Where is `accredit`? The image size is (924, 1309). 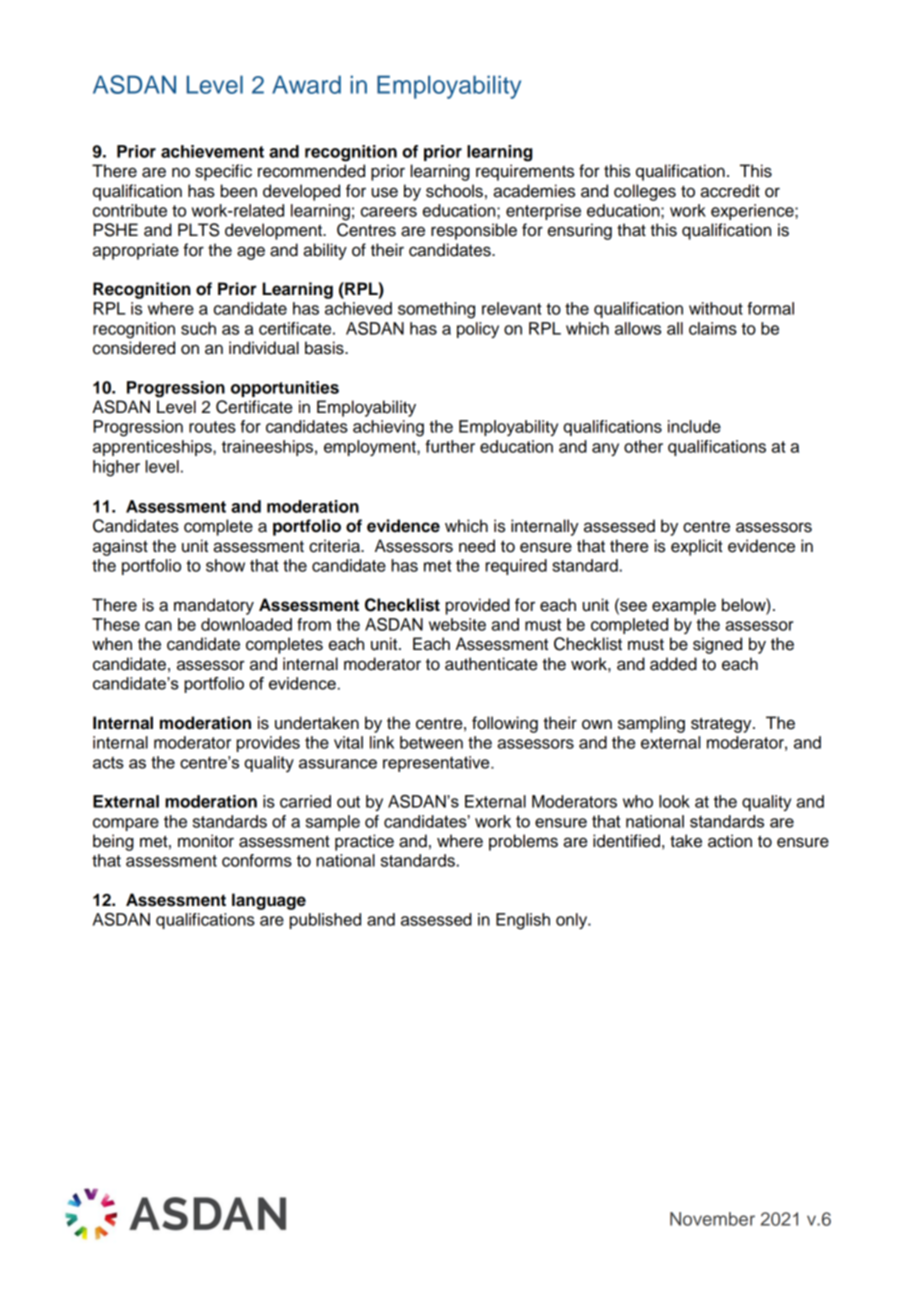
accredit is located at coordinates (730, 191).
